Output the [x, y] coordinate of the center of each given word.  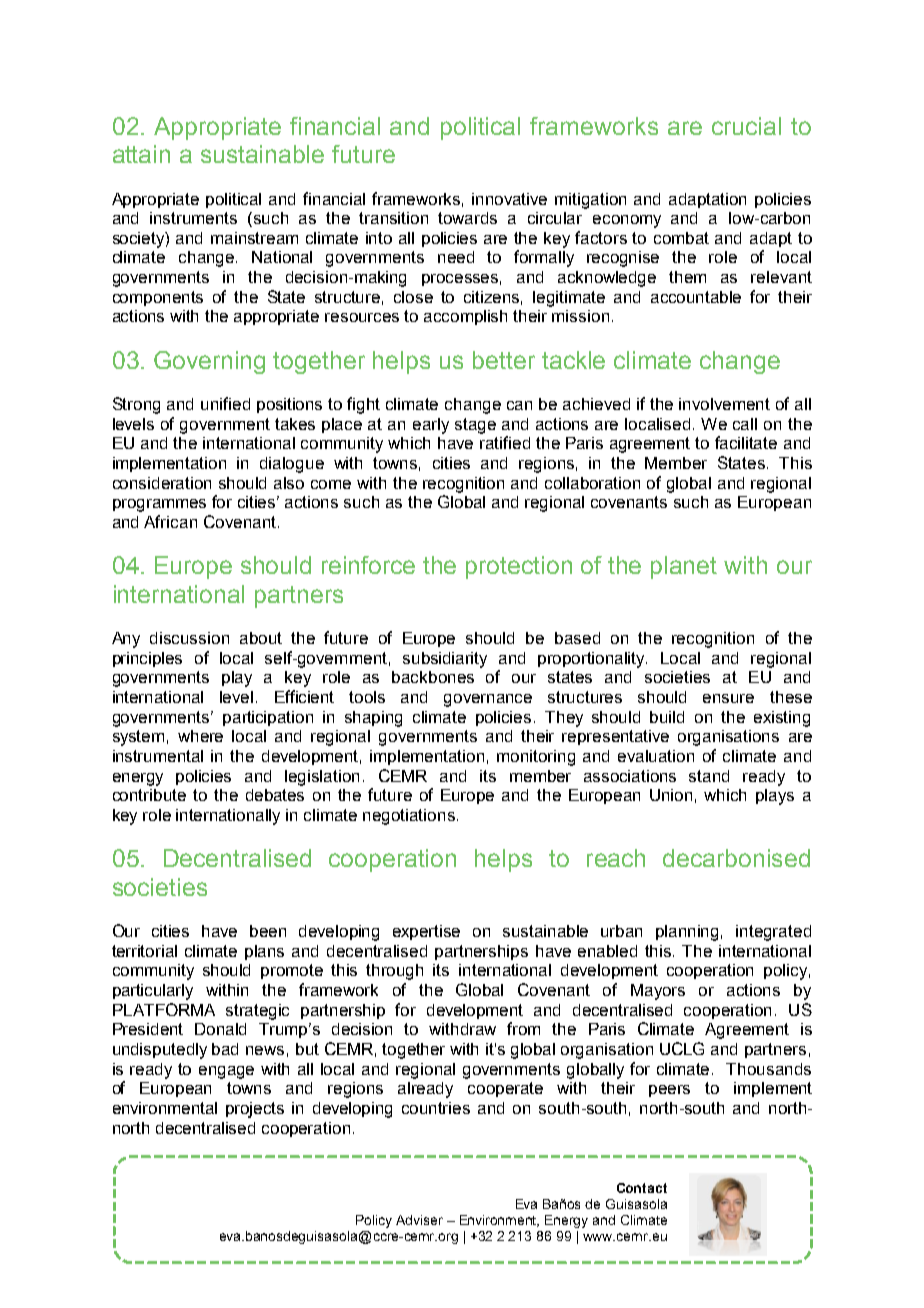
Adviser [419, 1220]
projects [255, 1110]
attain [141, 154]
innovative [509, 199]
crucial [746, 126]
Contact [642, 1188]
